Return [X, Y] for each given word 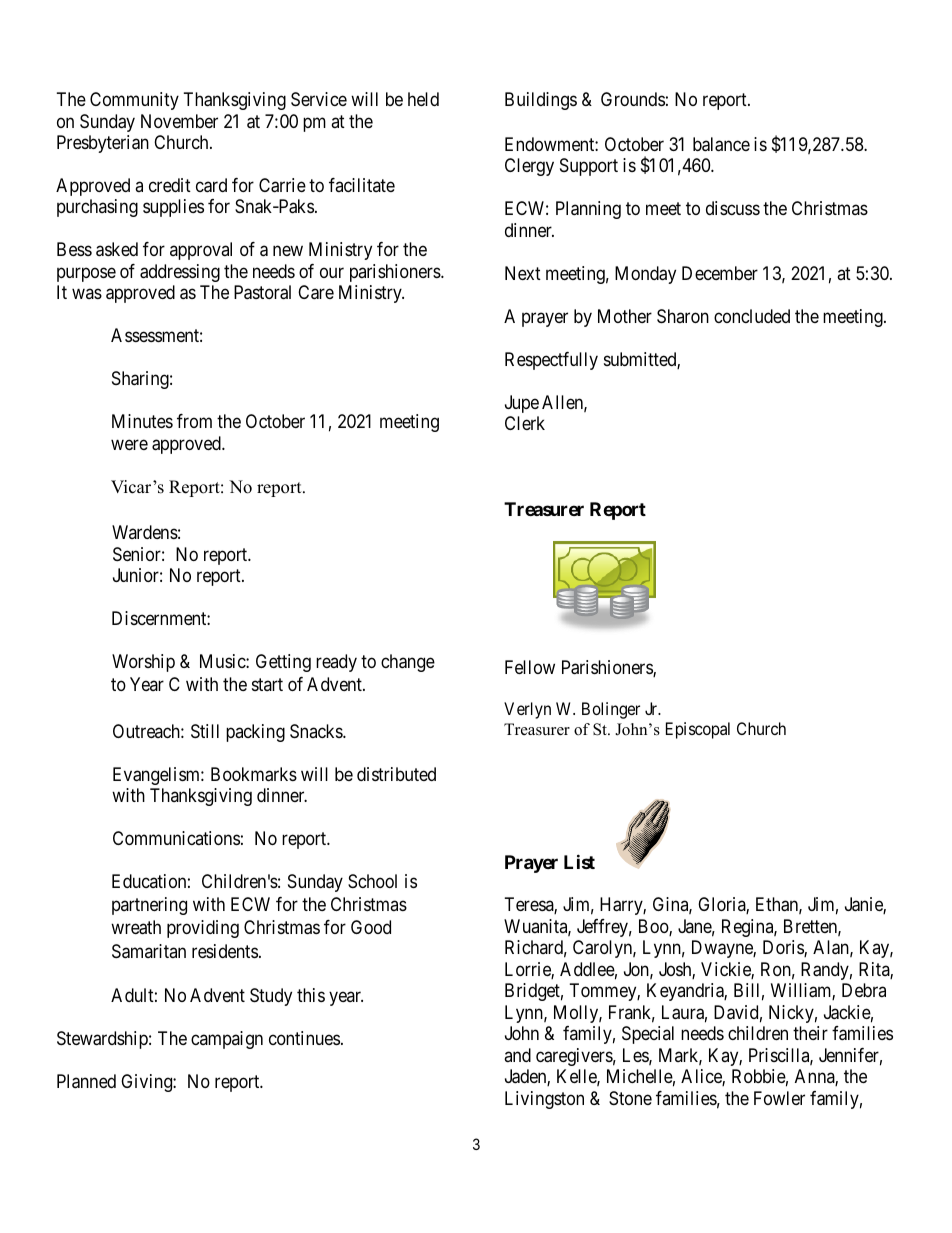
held [423, 99]
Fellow [530, 667]
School [372, 881]
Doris [784, 948]
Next [523, 273]
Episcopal [698, 730]
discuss [733, 208]
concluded [752, 316]
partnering [149, 906]
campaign [227, 1040]
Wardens [145, 532]
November [179, 121]
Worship [143, 663]
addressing [180, 273]
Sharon [683, 316]
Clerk [525, 423]
